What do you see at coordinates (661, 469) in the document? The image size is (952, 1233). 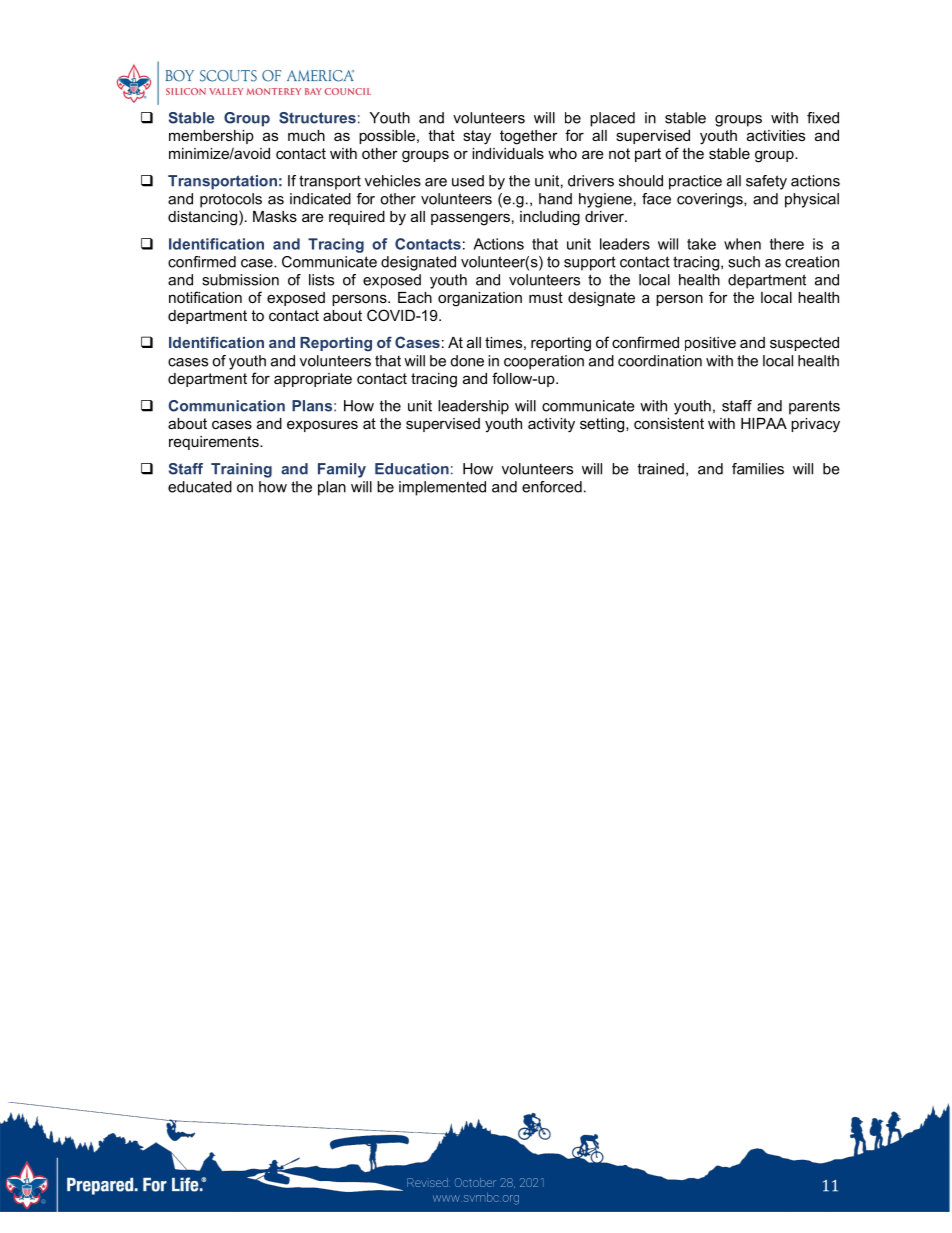 I see `trained` at bounding box center [661, 469].
